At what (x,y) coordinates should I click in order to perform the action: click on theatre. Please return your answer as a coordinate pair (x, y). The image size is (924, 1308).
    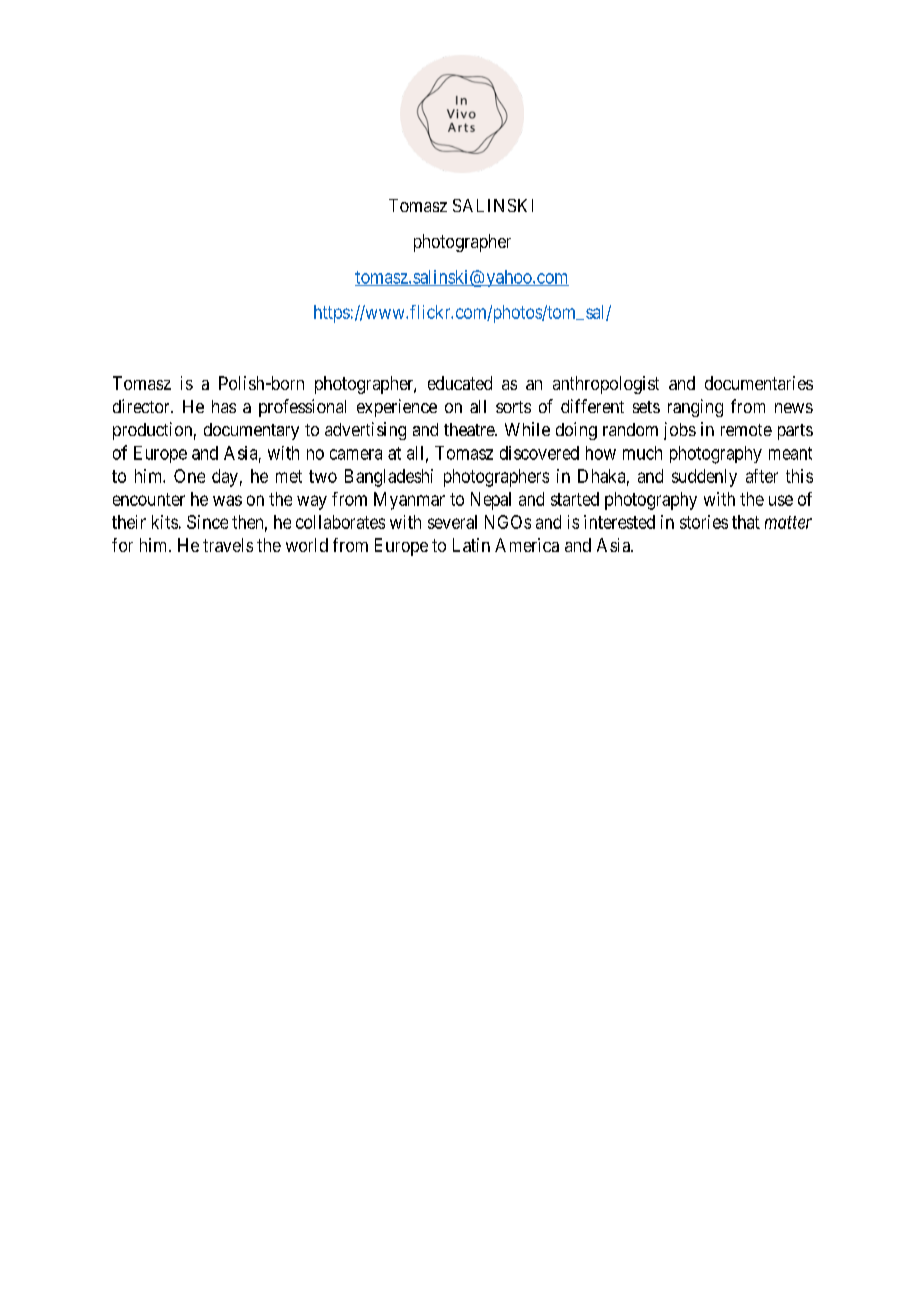
    Looking at the image, I should click on (470, 429).
